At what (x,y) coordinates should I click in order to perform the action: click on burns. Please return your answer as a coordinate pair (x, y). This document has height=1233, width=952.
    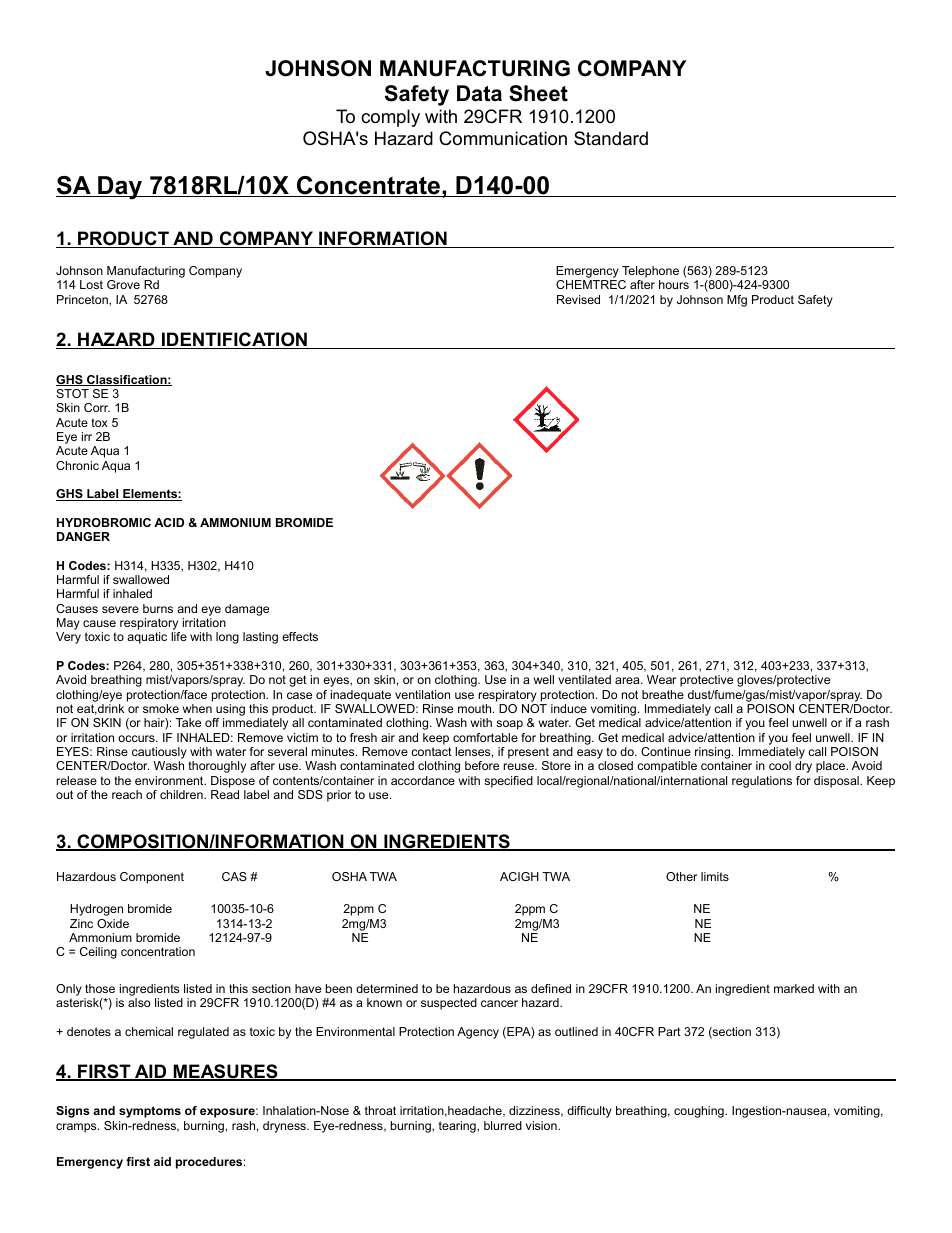
    Looking at the image, I should click on (158, 608).
